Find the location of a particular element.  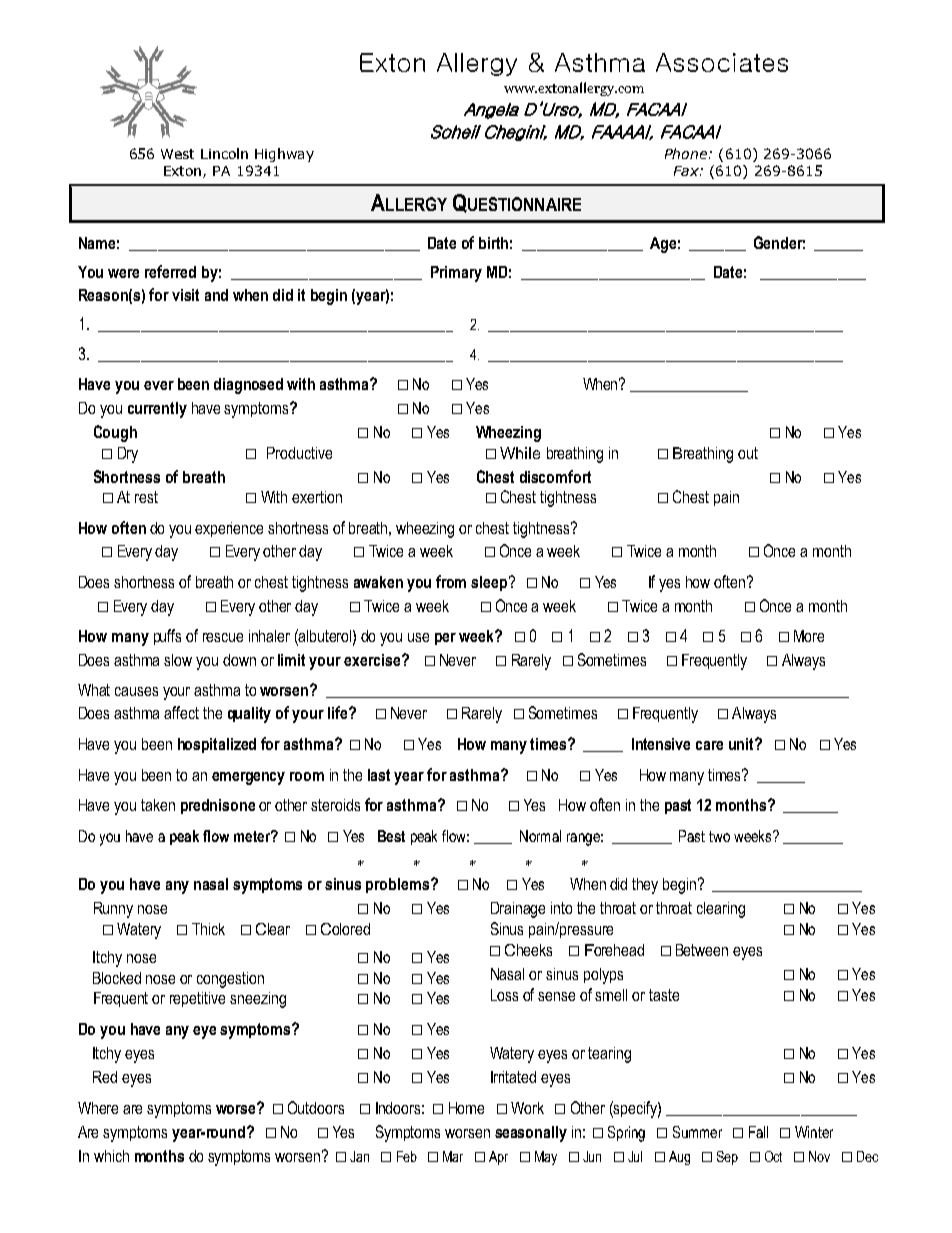

West is located at coordinates (177, 154).
